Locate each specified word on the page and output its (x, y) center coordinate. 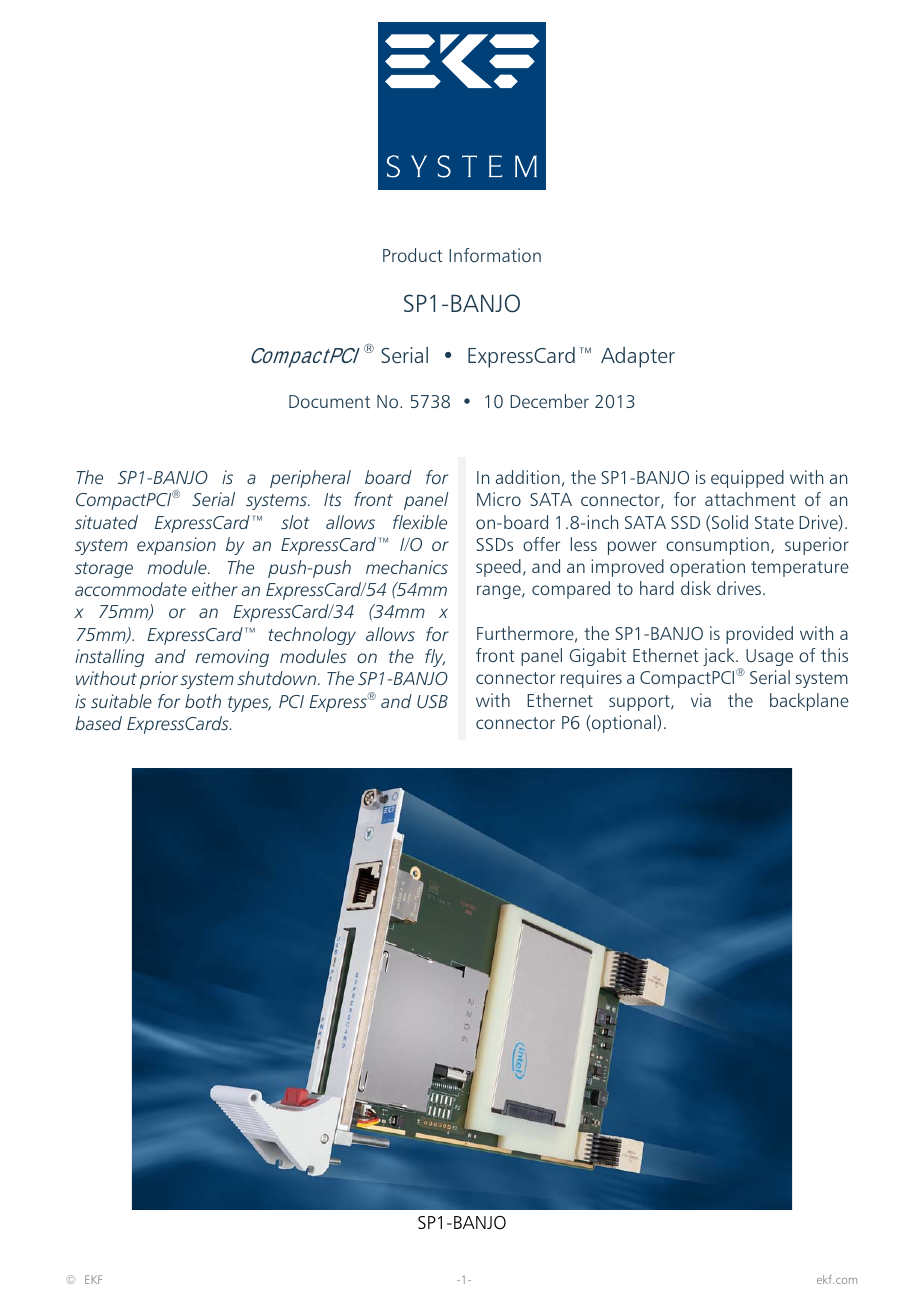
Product (413, 255)
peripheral (310, 479)
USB (432, 701)
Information (495, 255)
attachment (750, 499)
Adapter (638, 357)
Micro (499, 499)
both (203, 701)
